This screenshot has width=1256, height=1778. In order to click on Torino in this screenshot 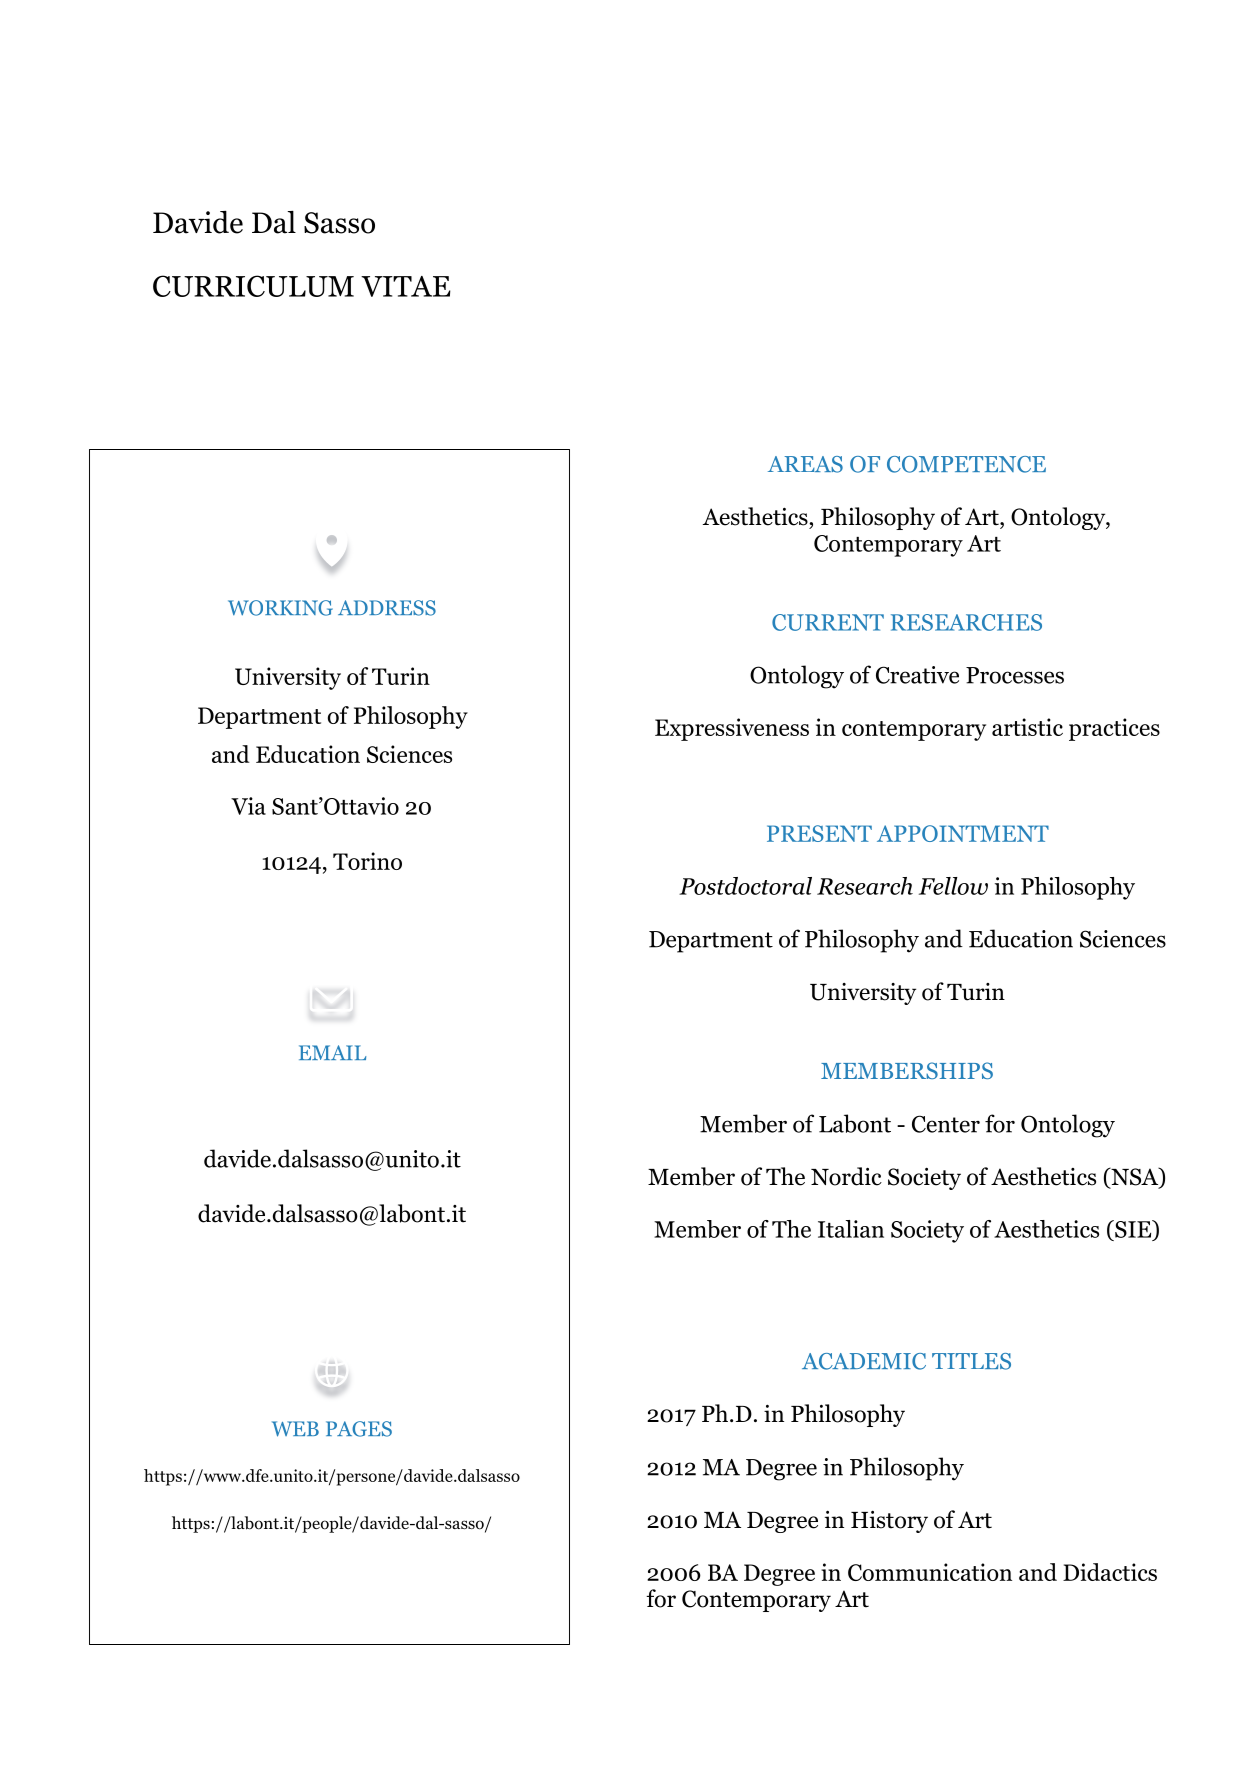, I will do `click(367, 861)`.
